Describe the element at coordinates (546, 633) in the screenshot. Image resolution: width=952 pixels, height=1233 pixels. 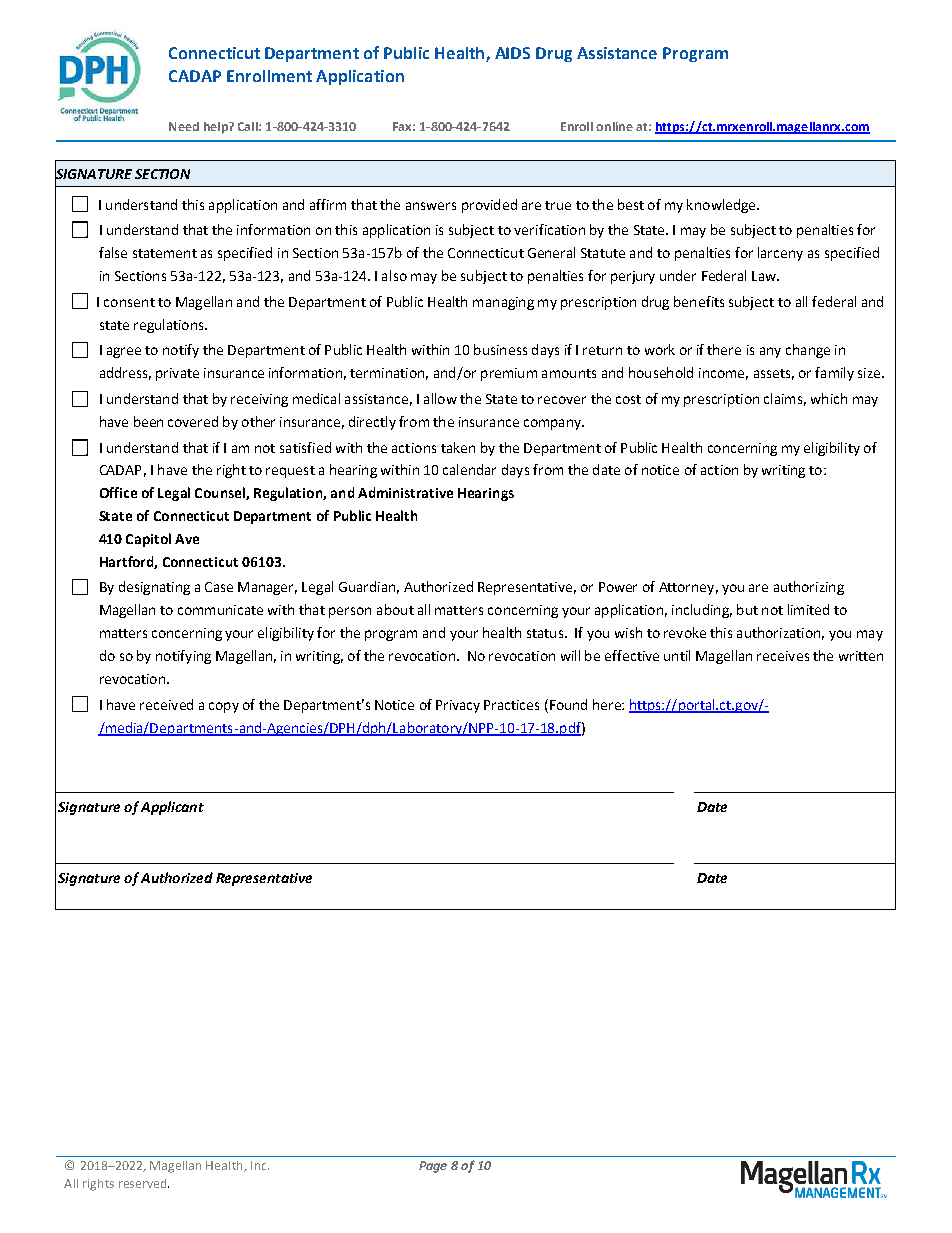
I see `status` at that location.
